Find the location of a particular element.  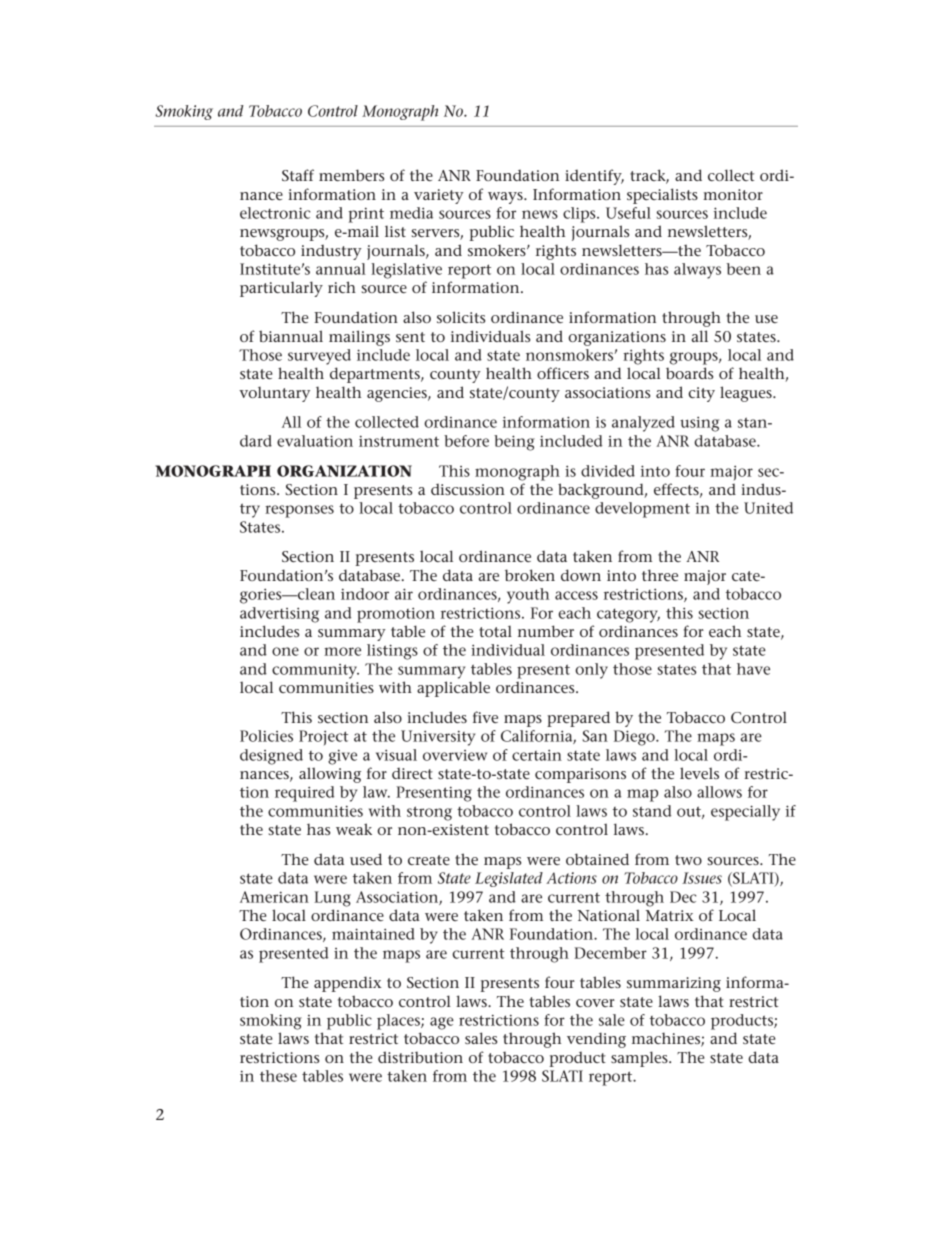

these is located at coordinates (278, 1076).
